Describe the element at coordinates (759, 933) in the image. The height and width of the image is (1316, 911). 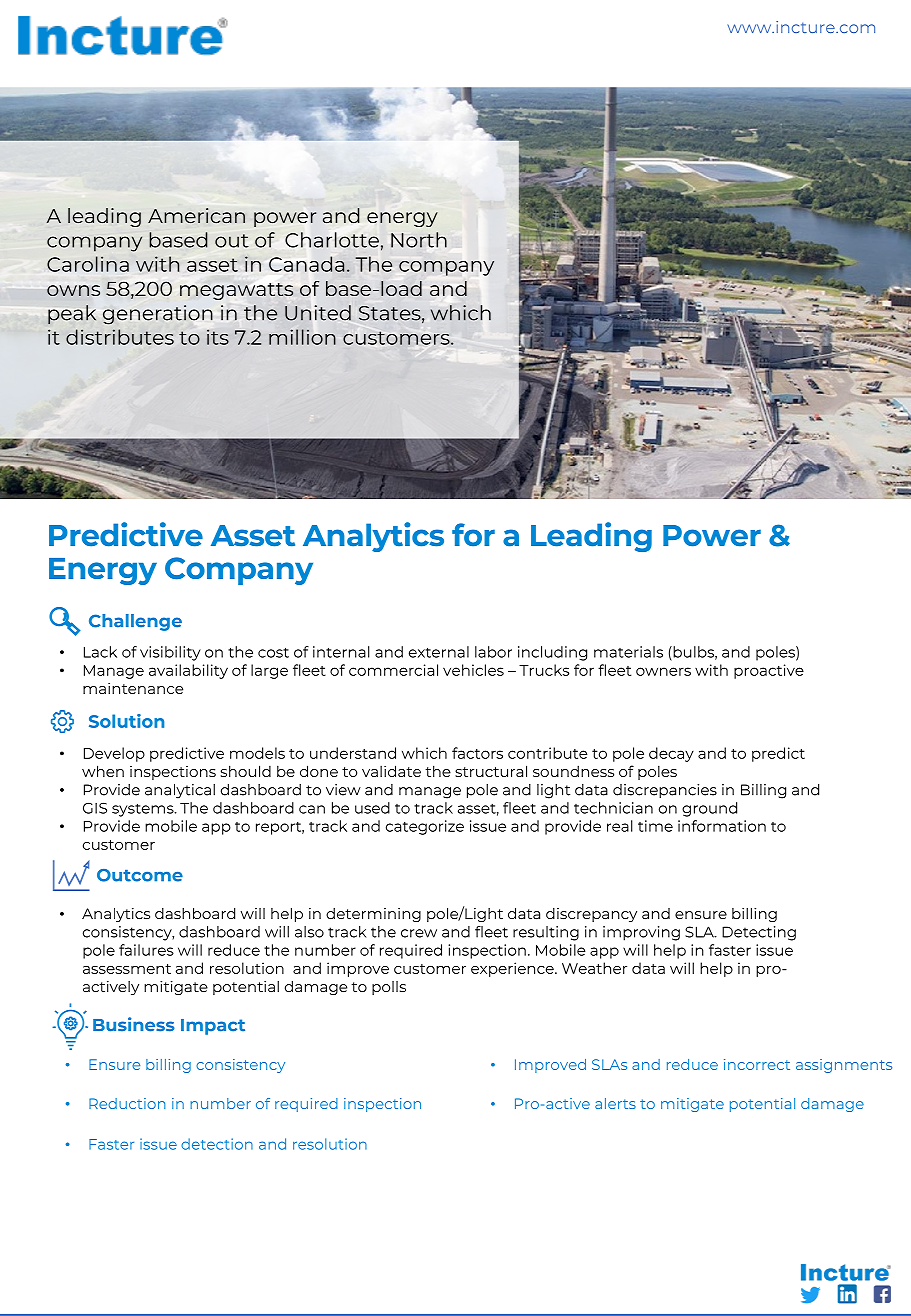
I see `Detecting` at that location.
